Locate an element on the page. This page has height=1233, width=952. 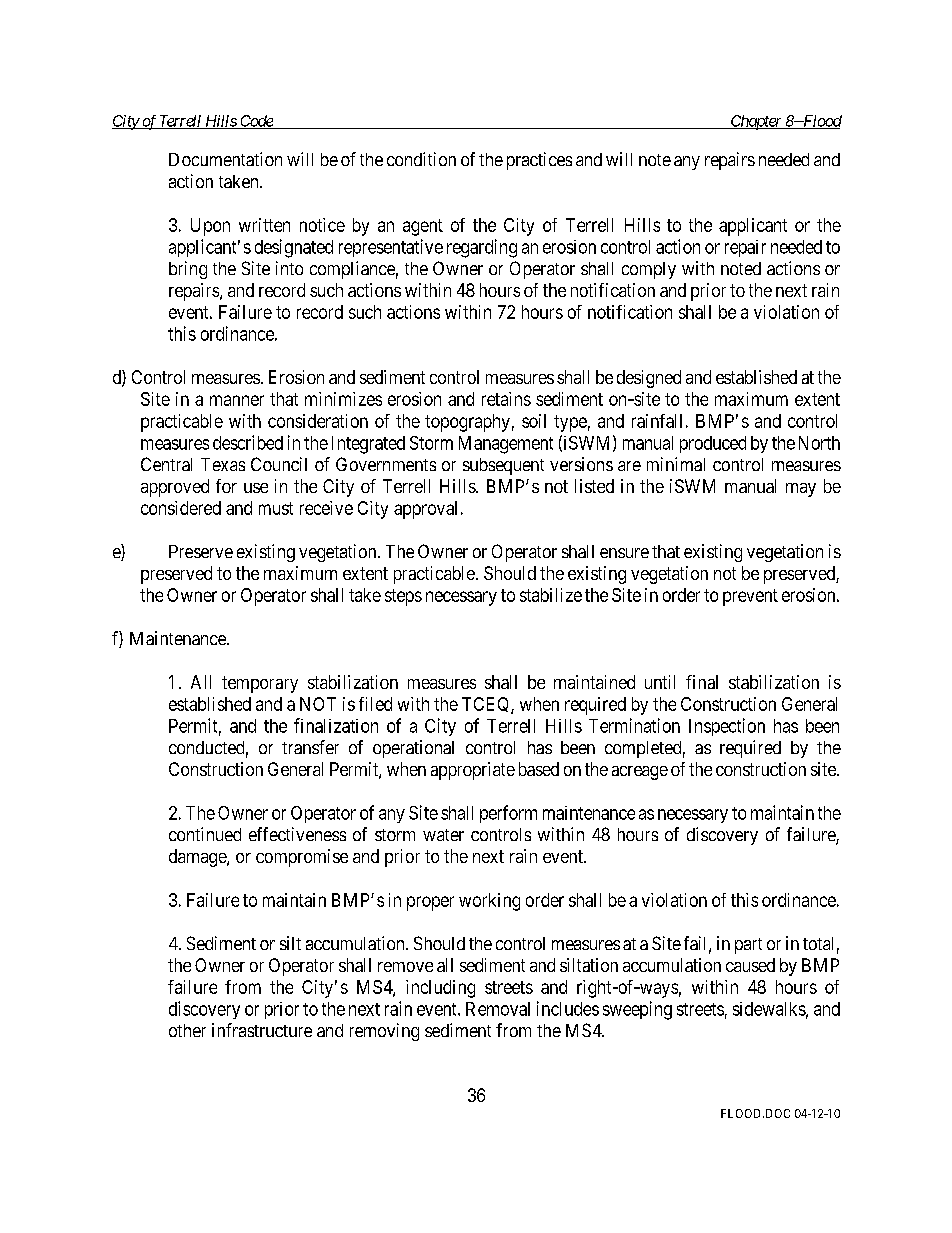
produced is located at coordinates (713, 444).
